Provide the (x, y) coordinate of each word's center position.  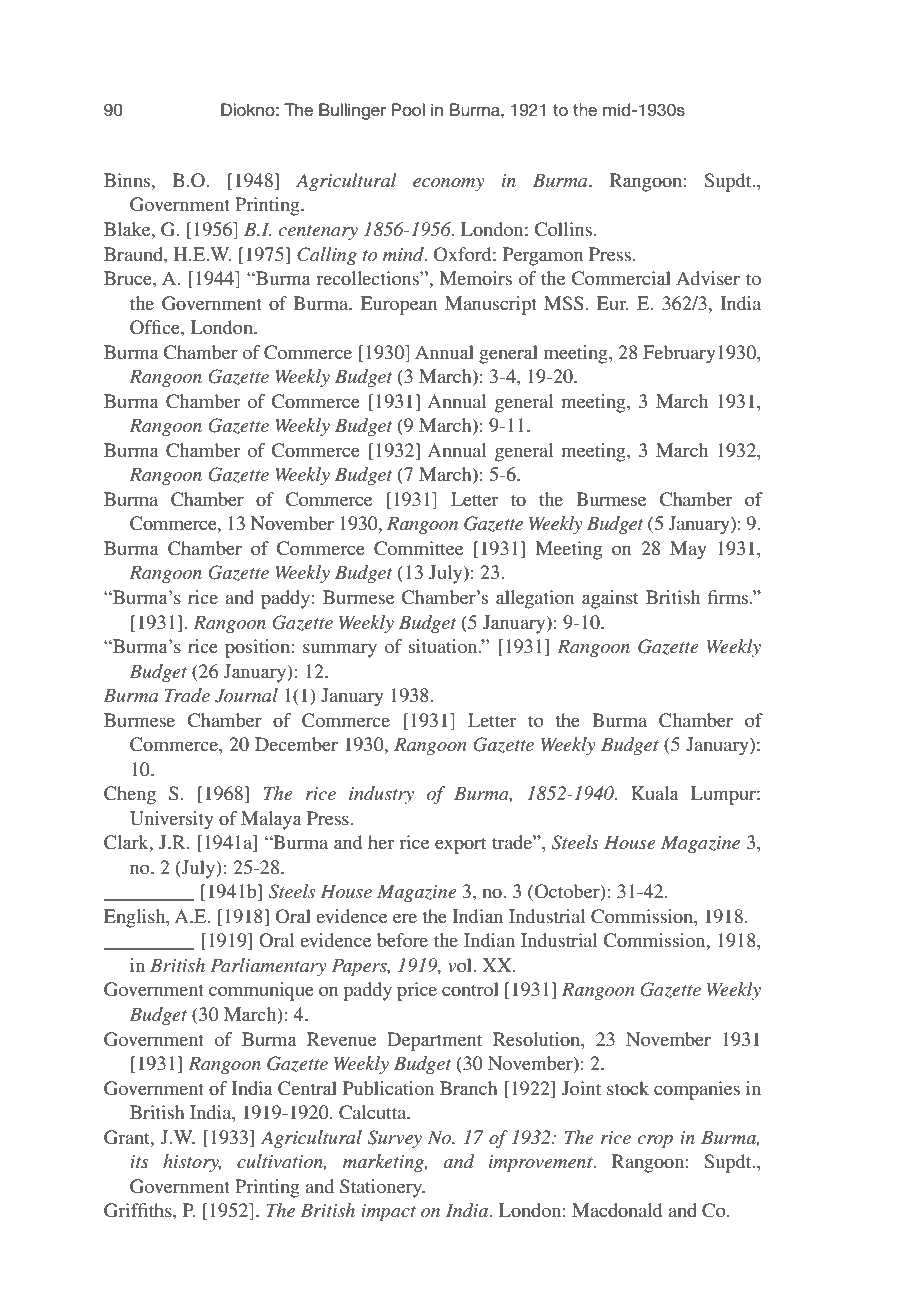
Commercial (621, 278)
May (688, 550)
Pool (408, 109)
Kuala (655, 793)
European (399, 305)
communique (261, 991)
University (172, 820)
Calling (327, 256)
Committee (418, 548)
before (402, 940)
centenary (318, 232)
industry (381, 795)
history (192, 1163)
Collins (563, 229)
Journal (246, 695)
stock (628, 1088)
